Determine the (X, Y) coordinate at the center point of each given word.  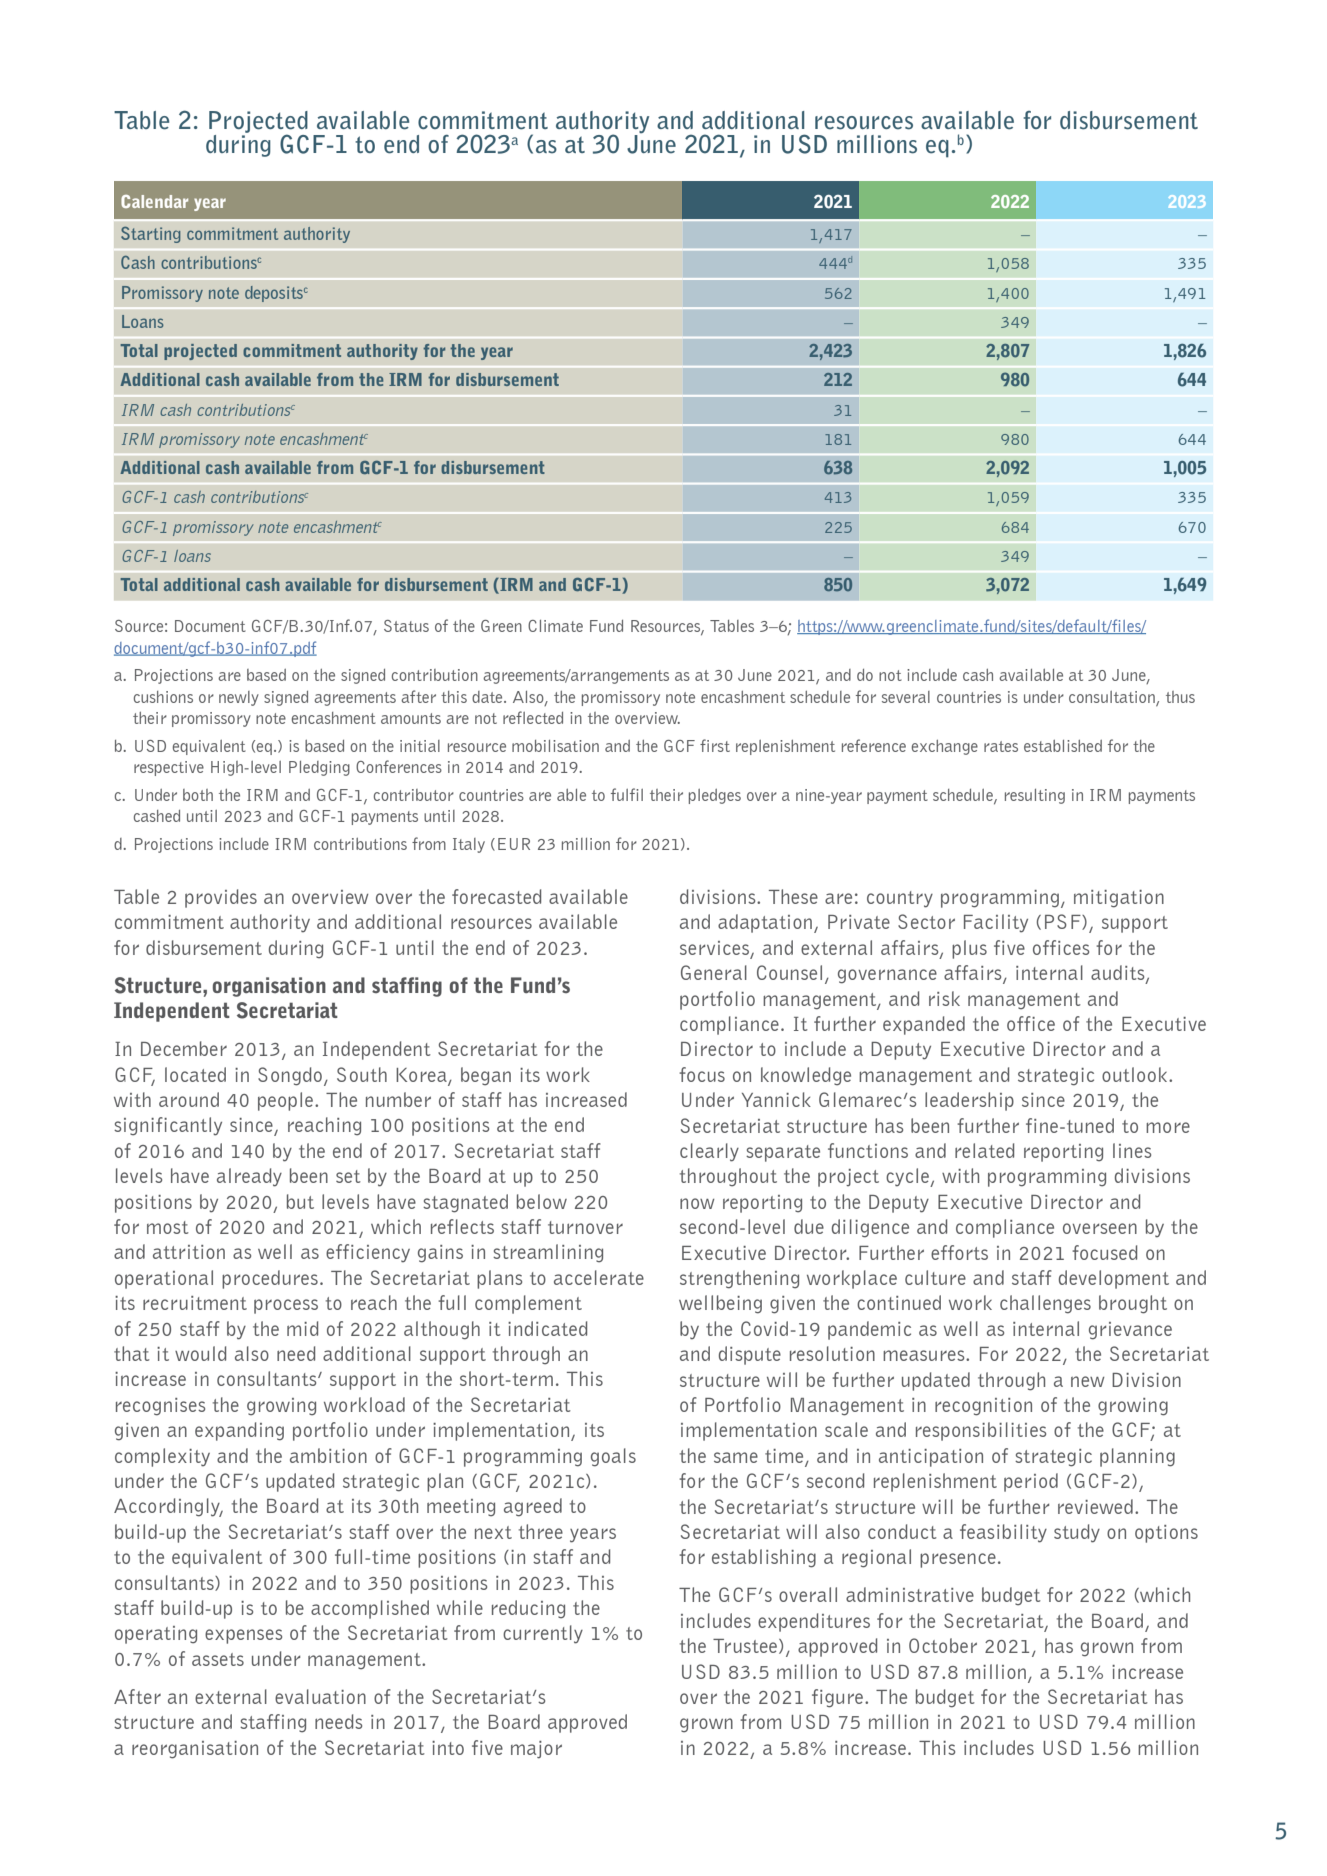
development (1114, 1279)
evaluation (320, 1696)
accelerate (599, 1277)
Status (406, 626)
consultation (1113, 698)
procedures (270, 1279)
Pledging (319, 768)
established (1063, 746)
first (715, 745)
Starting (150, 235)
